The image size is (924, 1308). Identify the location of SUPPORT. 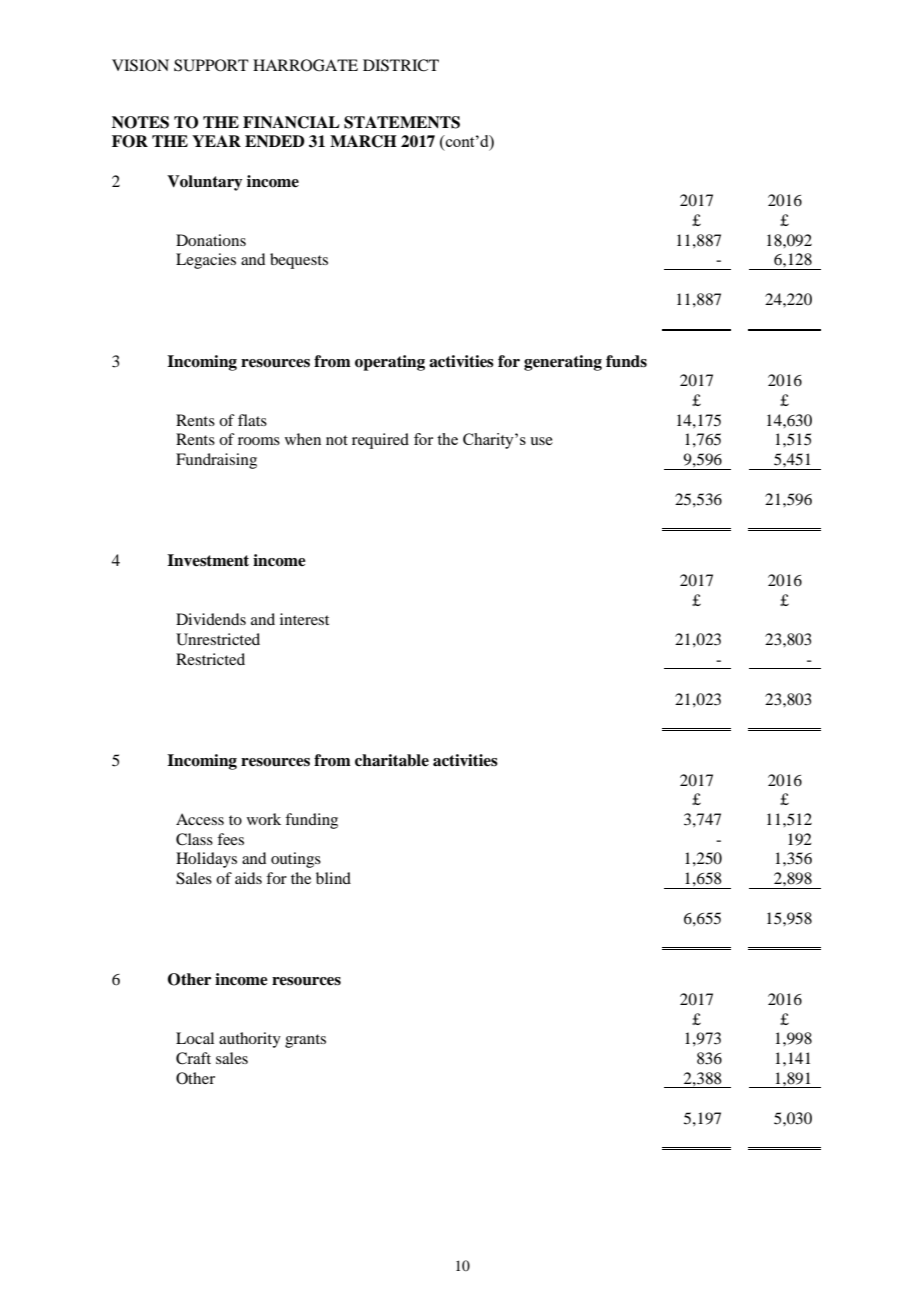
(211, 65).
